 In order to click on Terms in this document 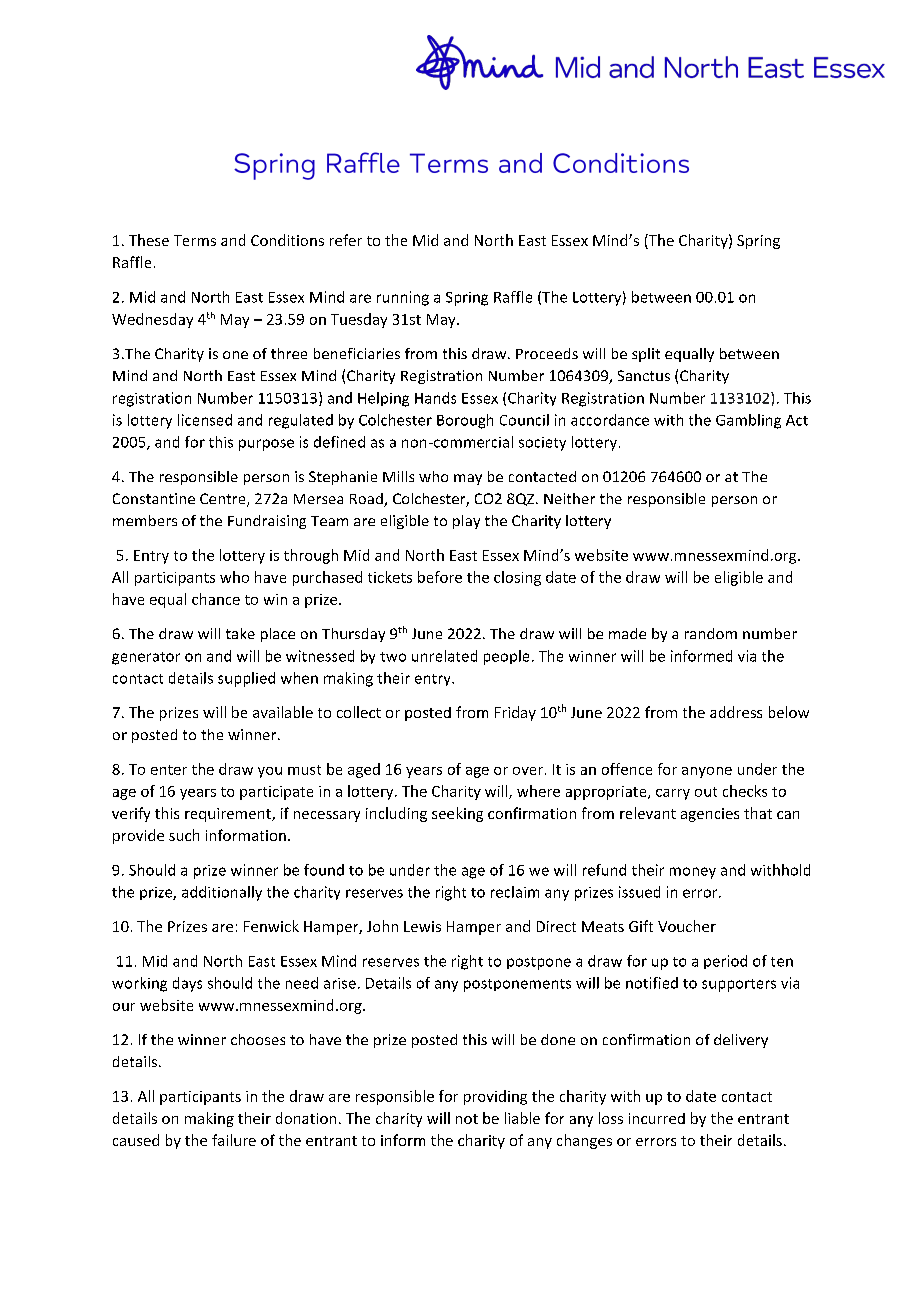, I will do `click(195, 240)`.
